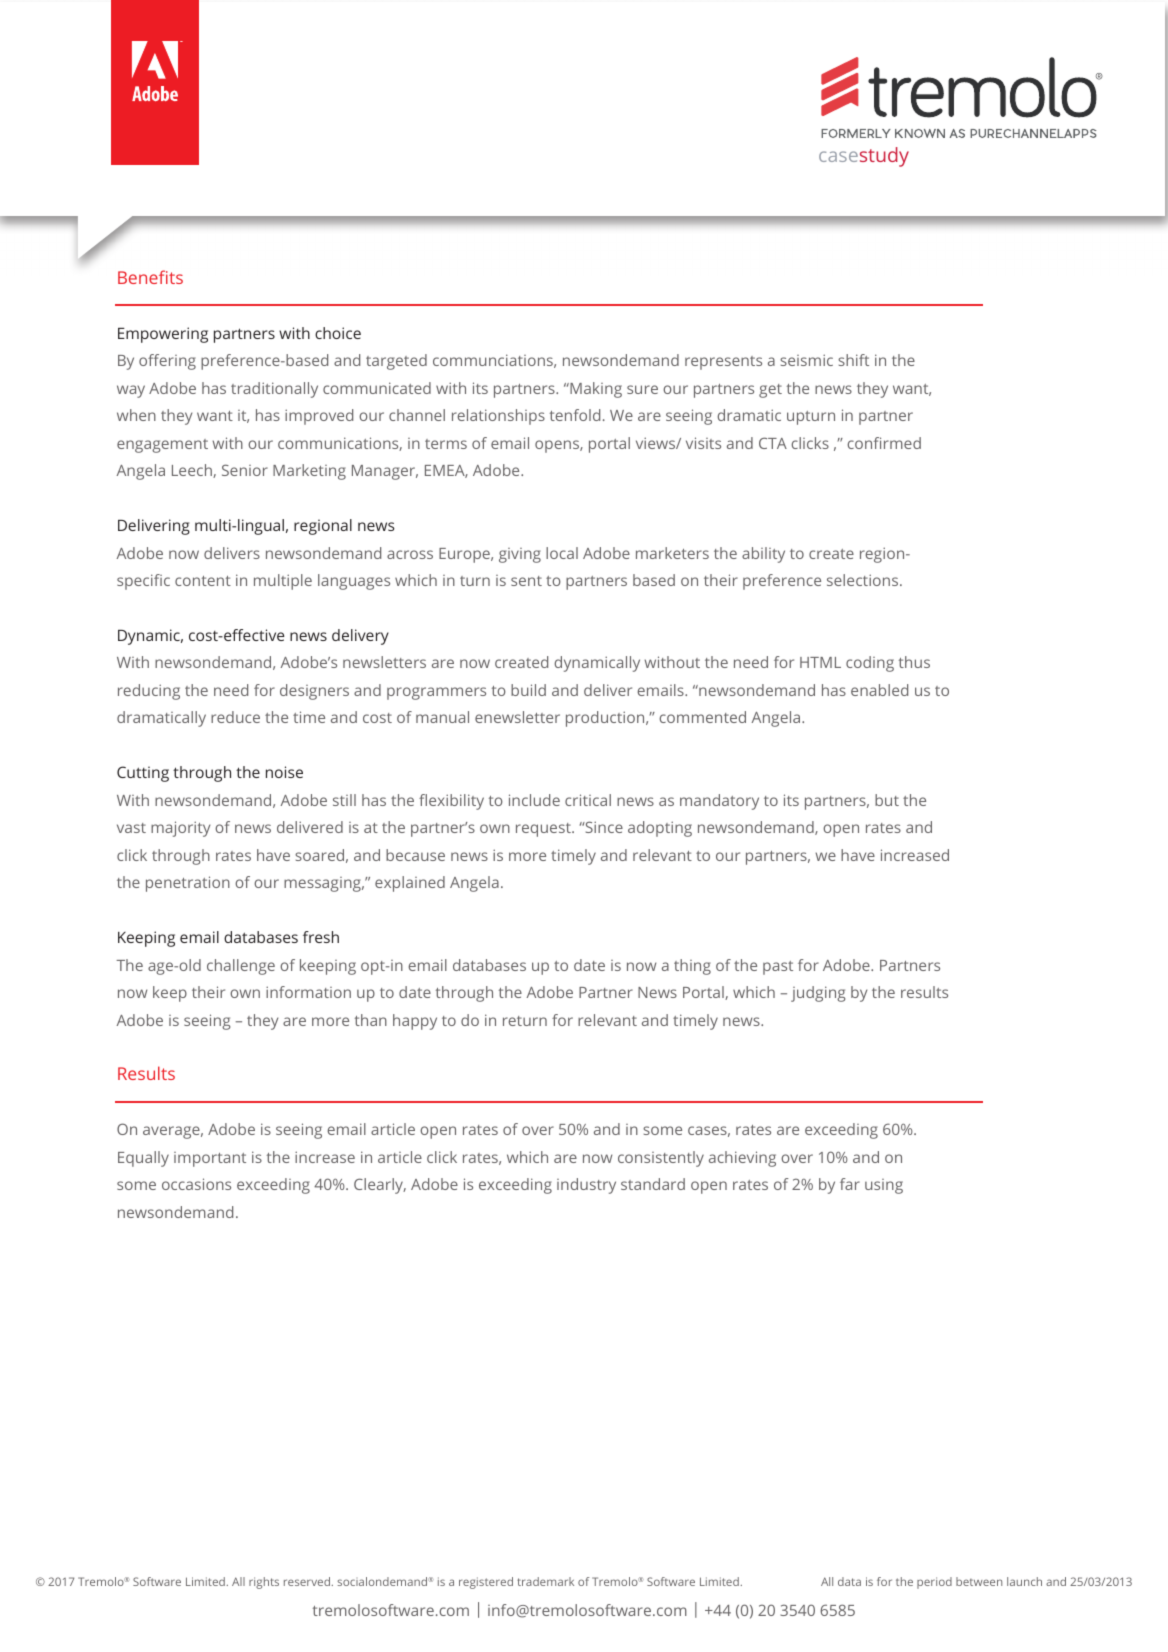 This image has height=1652, width=1168. I want to click on shift, so click(853, 360).
